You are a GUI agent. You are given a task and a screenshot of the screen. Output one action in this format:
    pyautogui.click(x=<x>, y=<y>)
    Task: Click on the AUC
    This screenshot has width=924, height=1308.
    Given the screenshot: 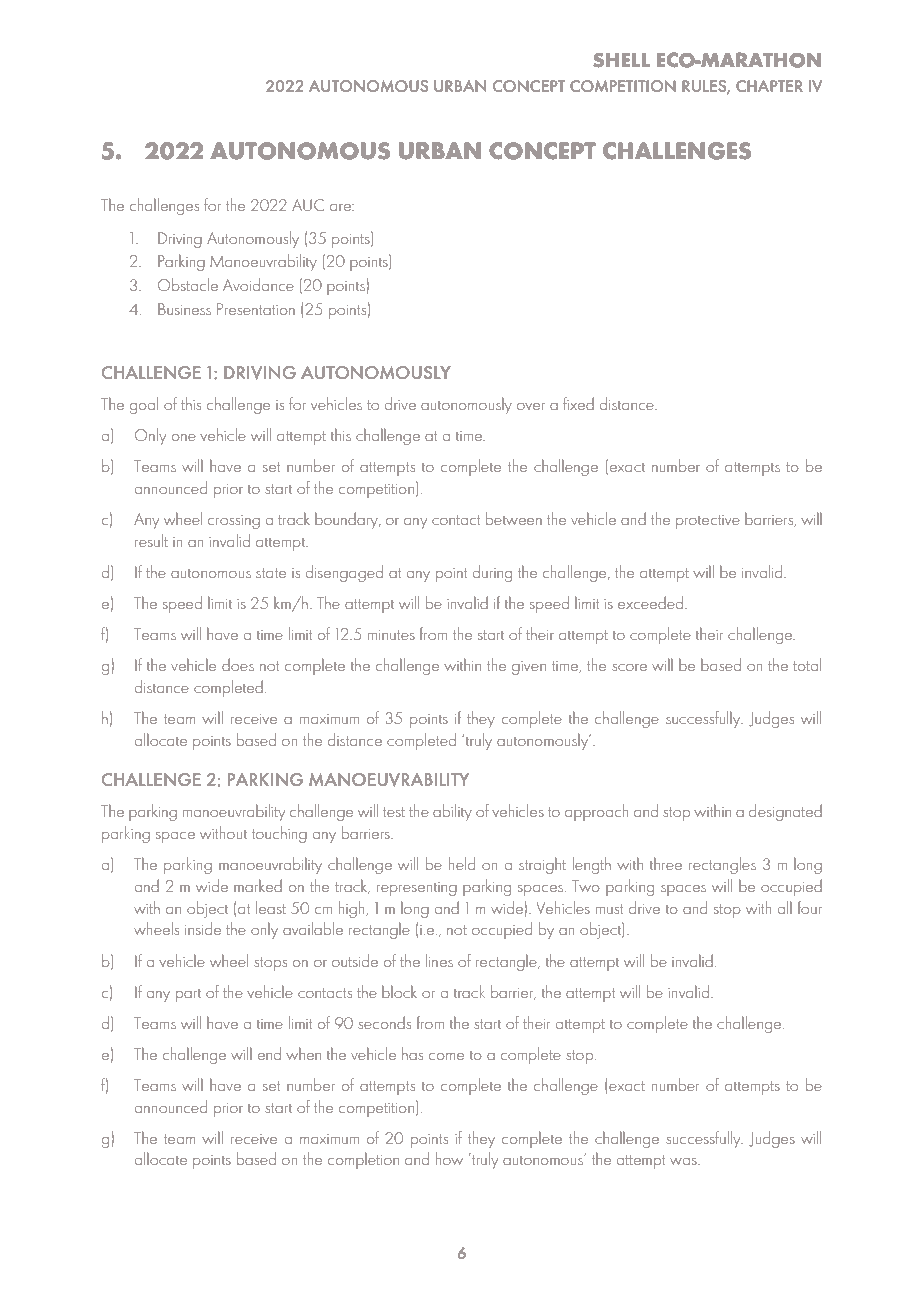 What is the action you would take?
    pyautogui.click(x=308, y=205)
